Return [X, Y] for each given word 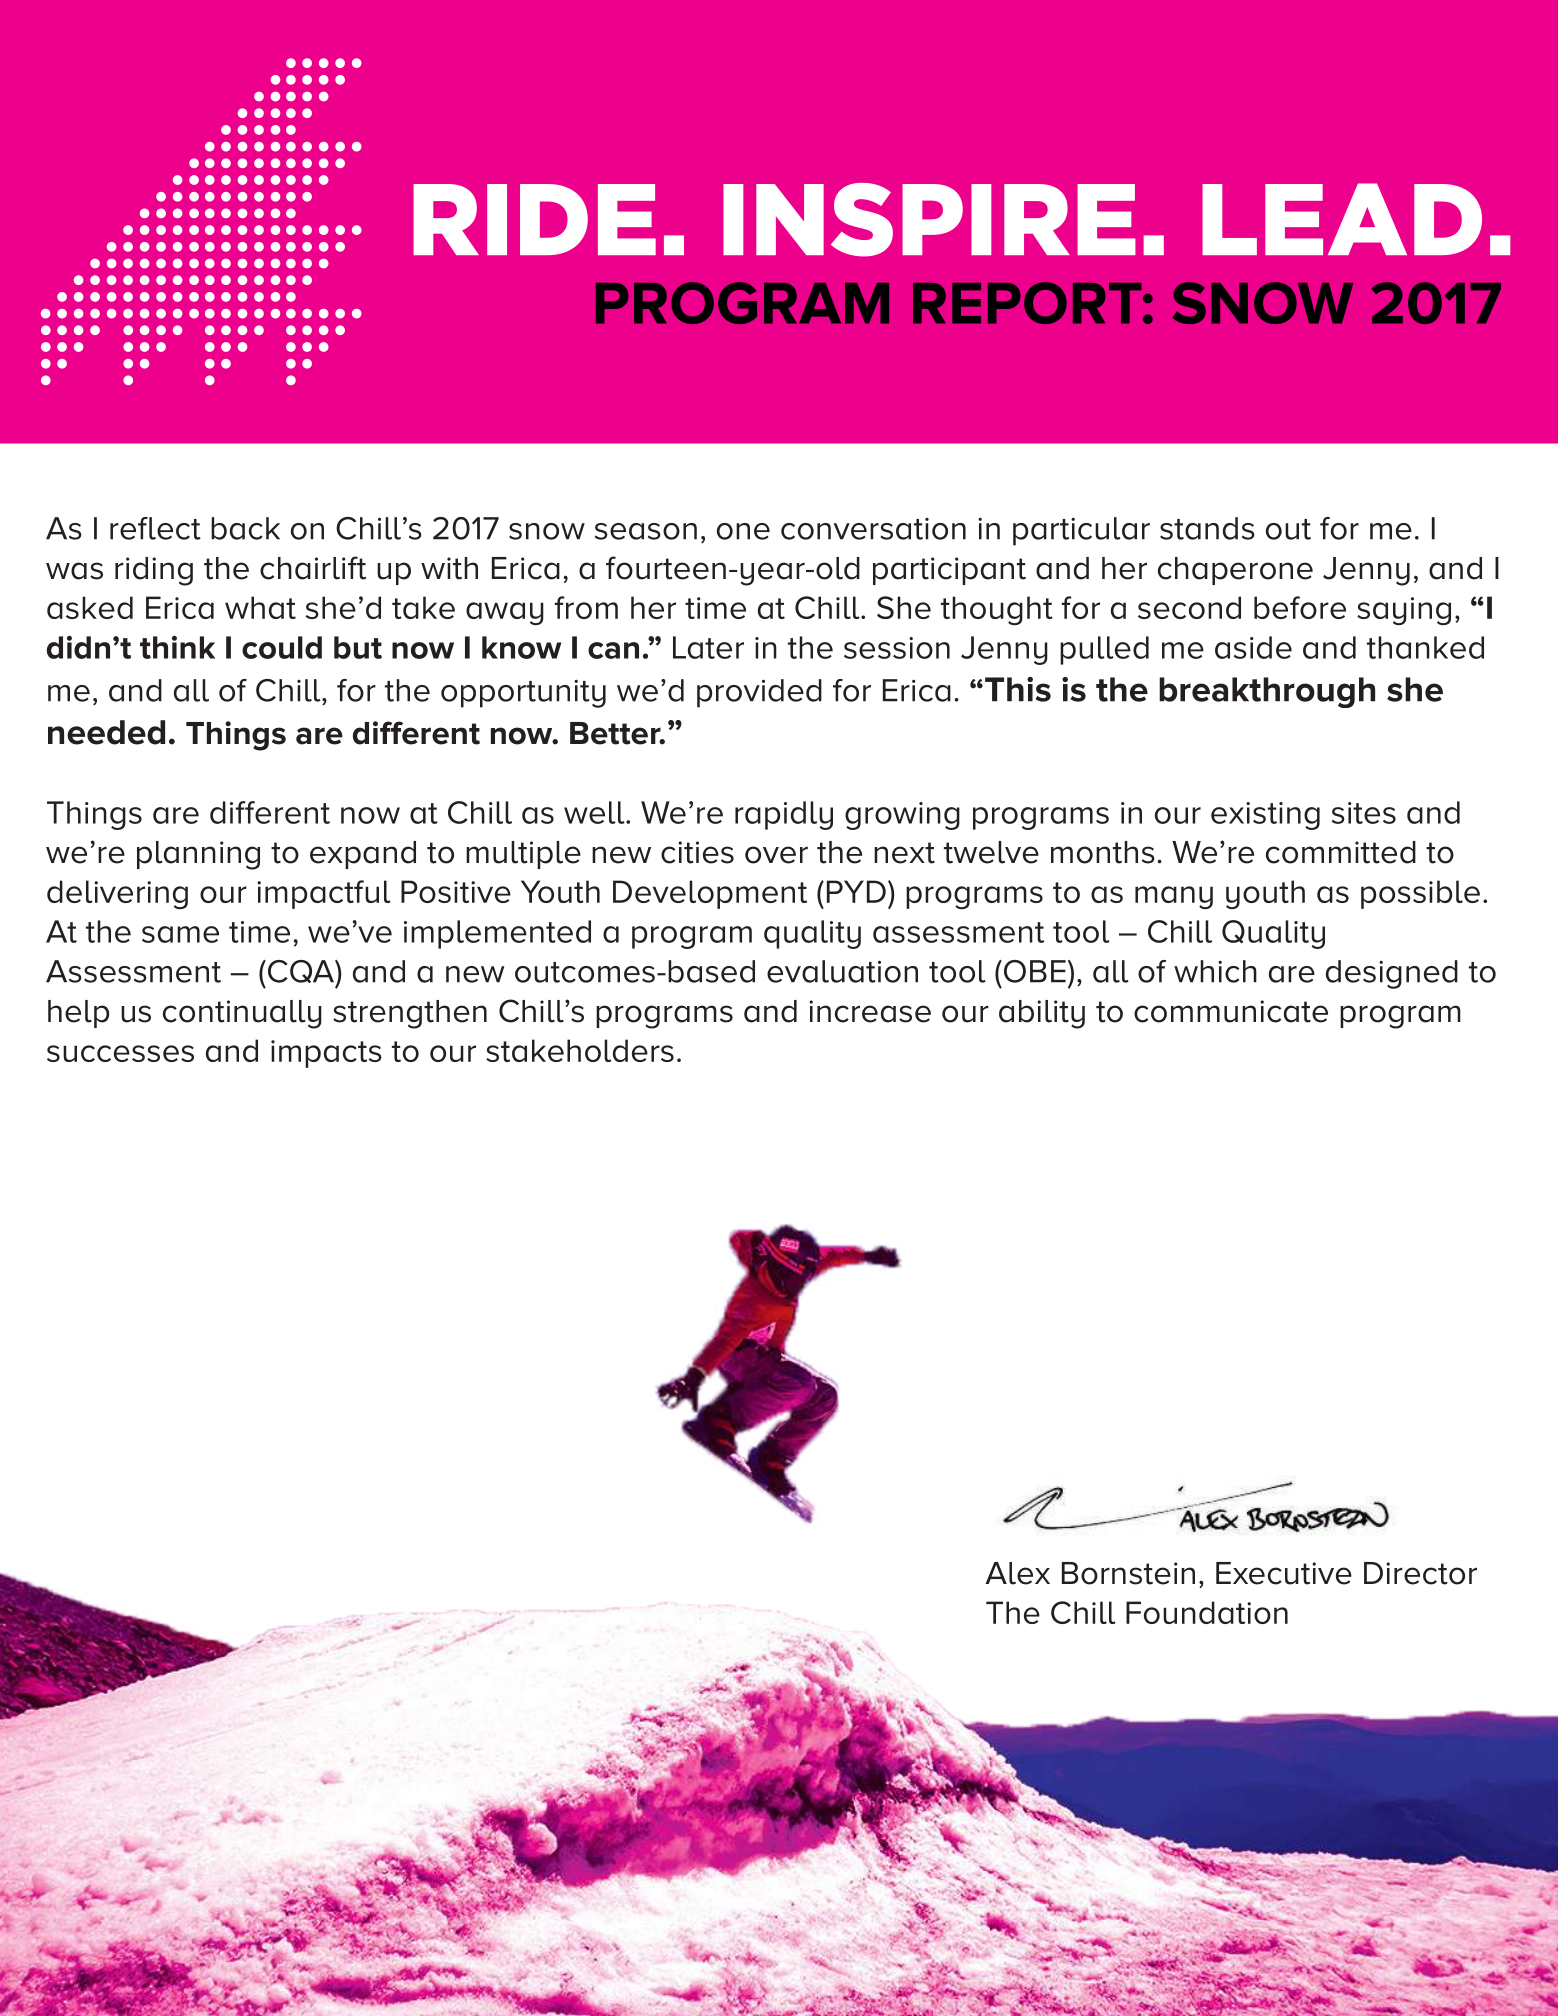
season [646, 531]
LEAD [1342, 219]
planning [198, 855]
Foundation [1207, 1612]
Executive [1284, 1573]
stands [1207, 528]
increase [870, 1011]
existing [1265, 816]
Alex [1017, 1573]
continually [242, 1014]
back [245, 528]
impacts [326, 1054]
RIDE [534, 219]
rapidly [784, 815]
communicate [1231, 1011]
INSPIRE [929, 220]
